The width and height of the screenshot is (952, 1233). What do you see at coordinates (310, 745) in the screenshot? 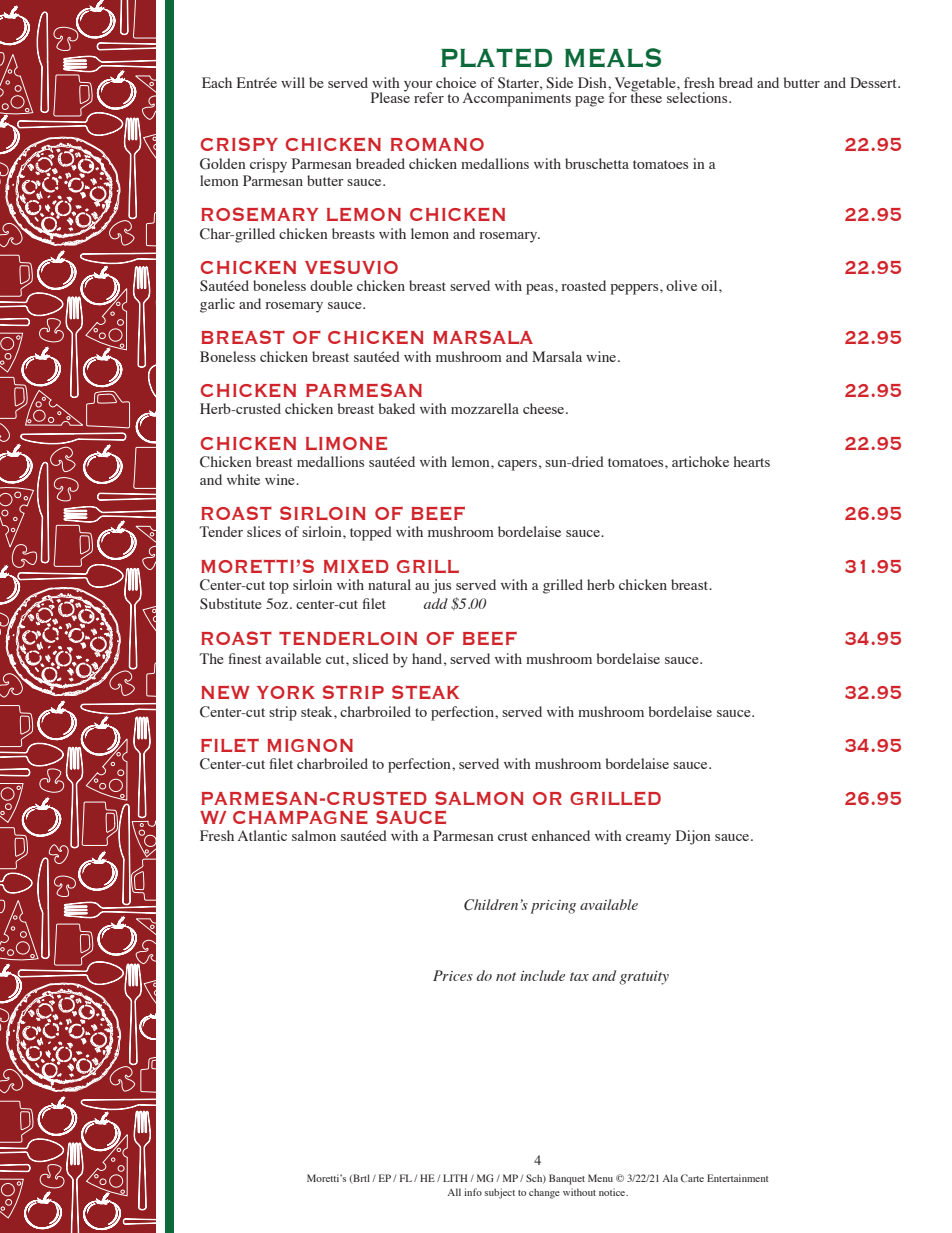
I see `MIGNON` at bounding box center [310, 745].
